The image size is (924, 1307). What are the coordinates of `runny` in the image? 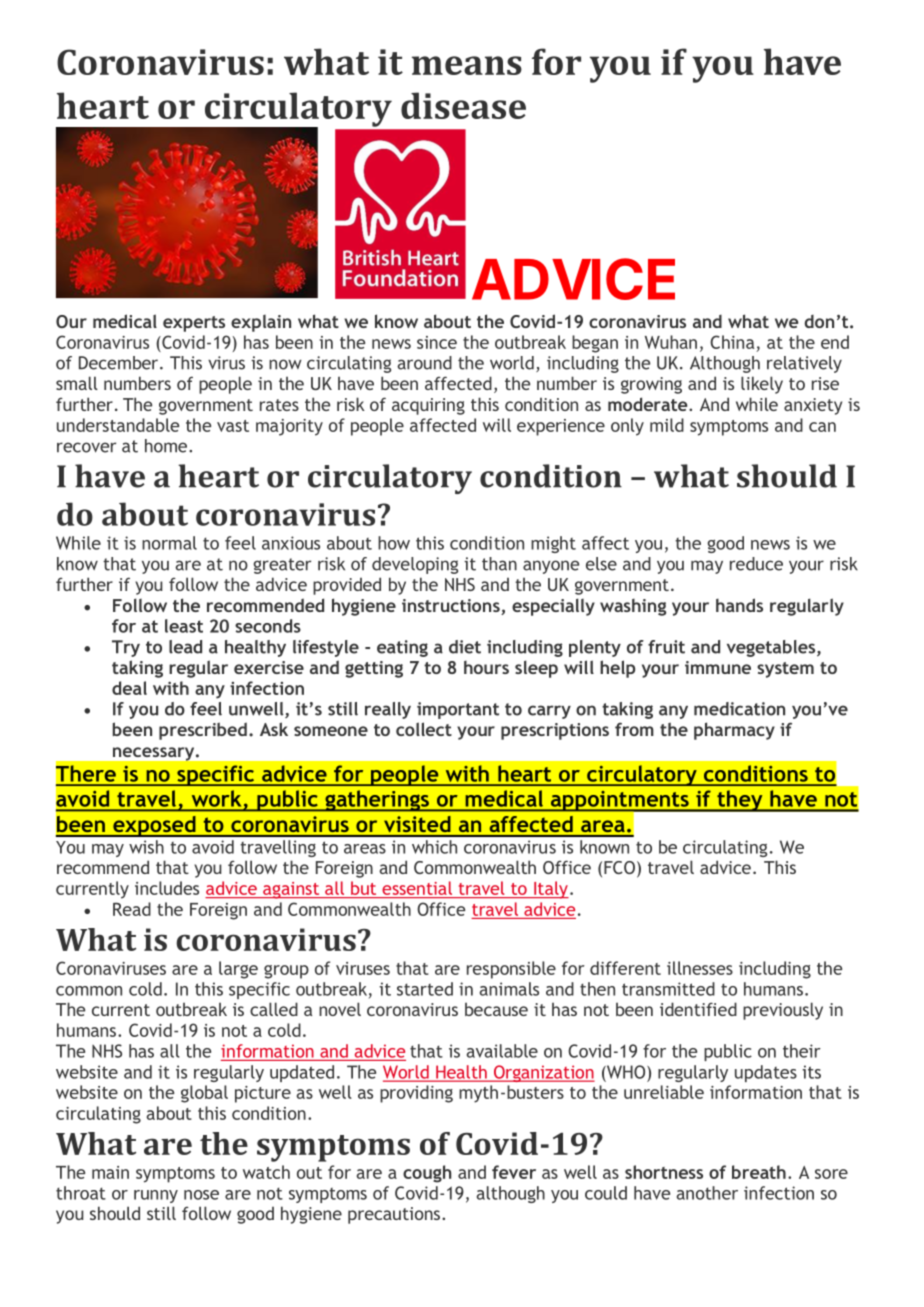 It's located at (156, 1196).
